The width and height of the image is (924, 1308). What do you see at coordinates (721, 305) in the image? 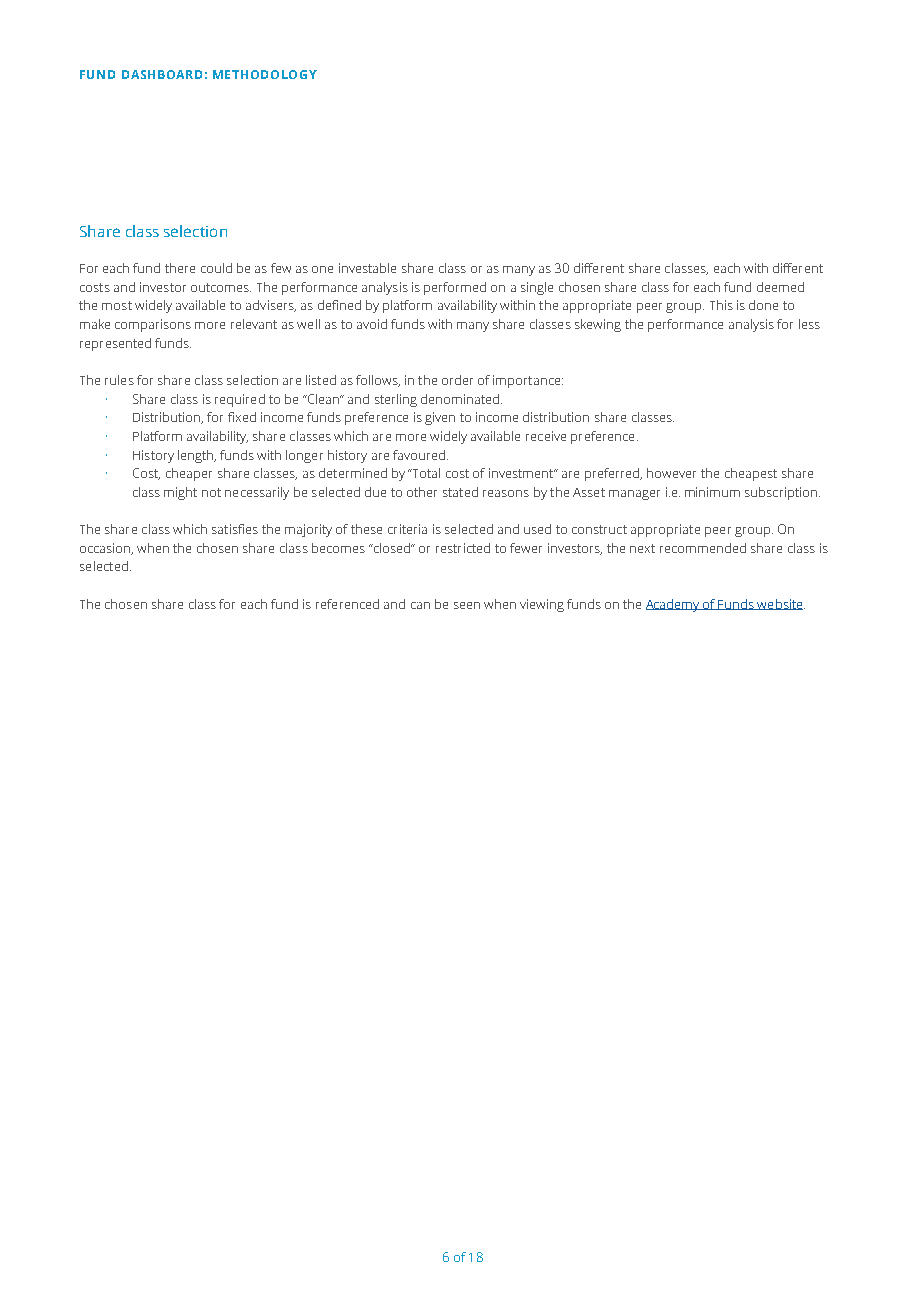
I see `This` at bounding box center [721, 305].
